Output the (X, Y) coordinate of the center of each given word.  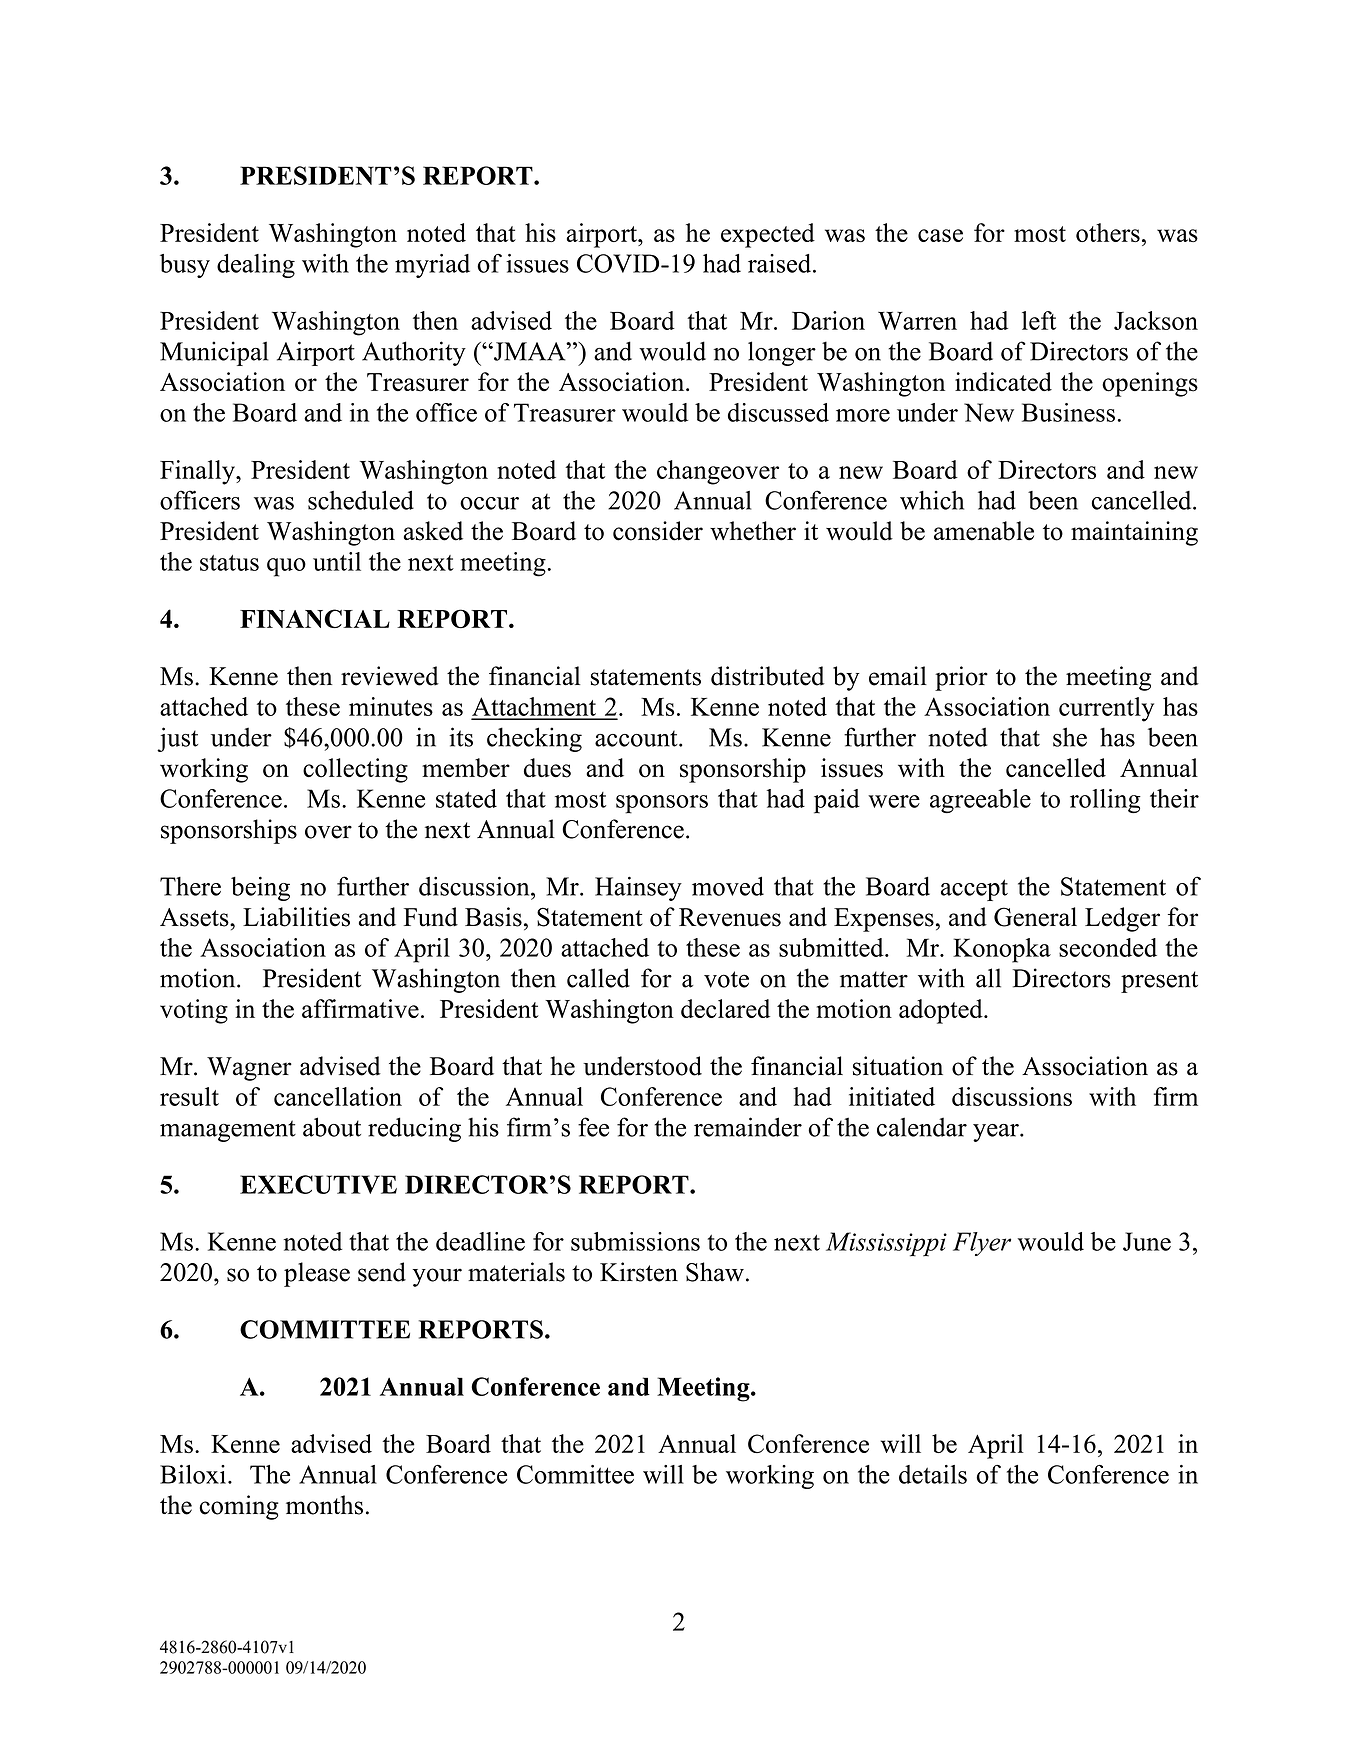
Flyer (982, 1244)
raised (781, 263)
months (324, 1505)
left (1039, 320)
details (933, 1474)
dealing (256, 266)
